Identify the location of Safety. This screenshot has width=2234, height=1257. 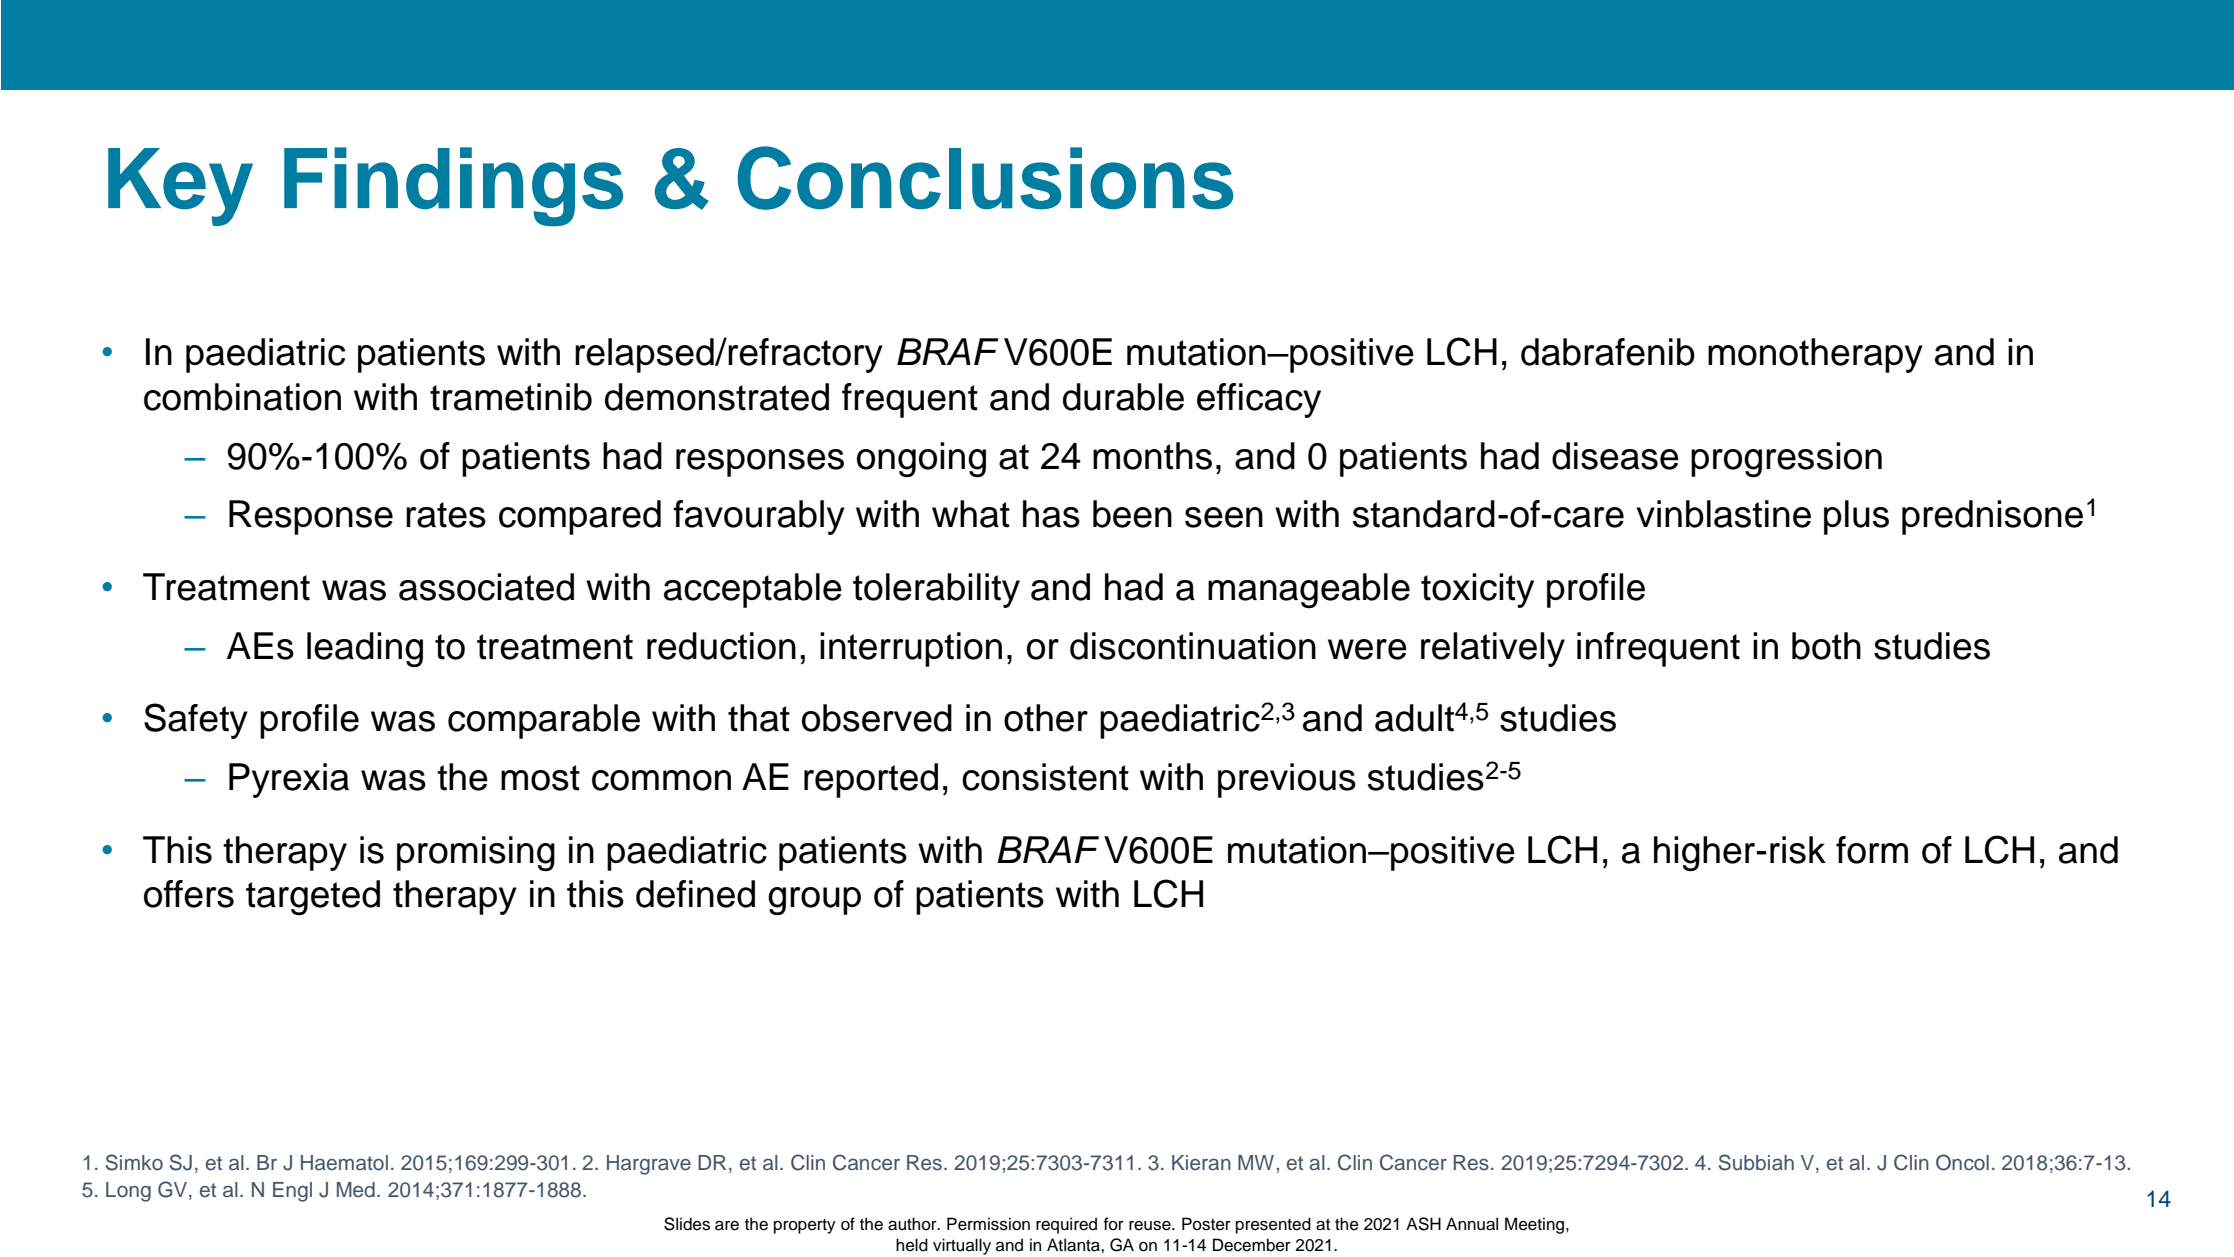
(196, 721).
